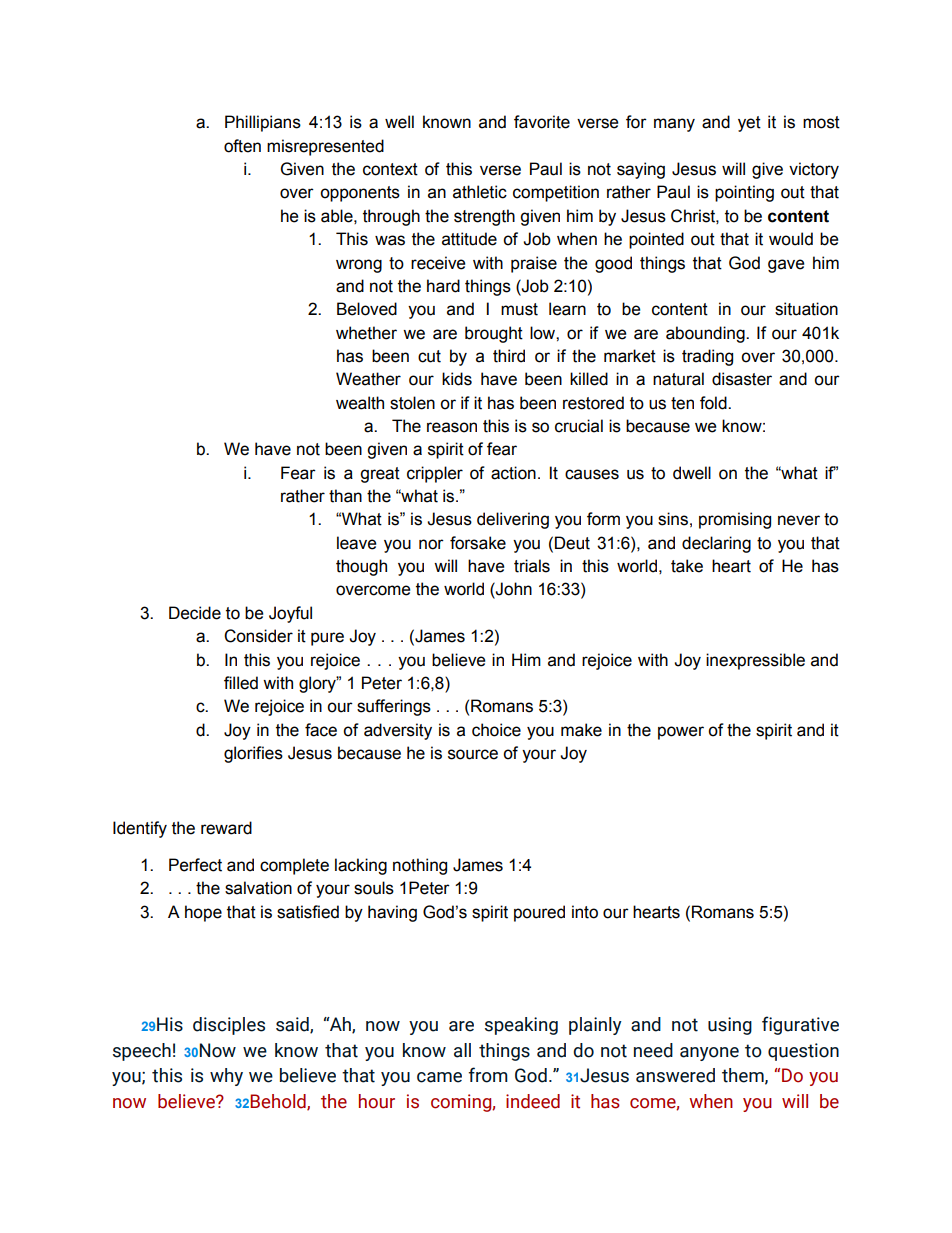 This screenshot has height=1233, width=952. Describe the element at coordinates (195, 613) in the screenshot. I see `Decide` at that location.
